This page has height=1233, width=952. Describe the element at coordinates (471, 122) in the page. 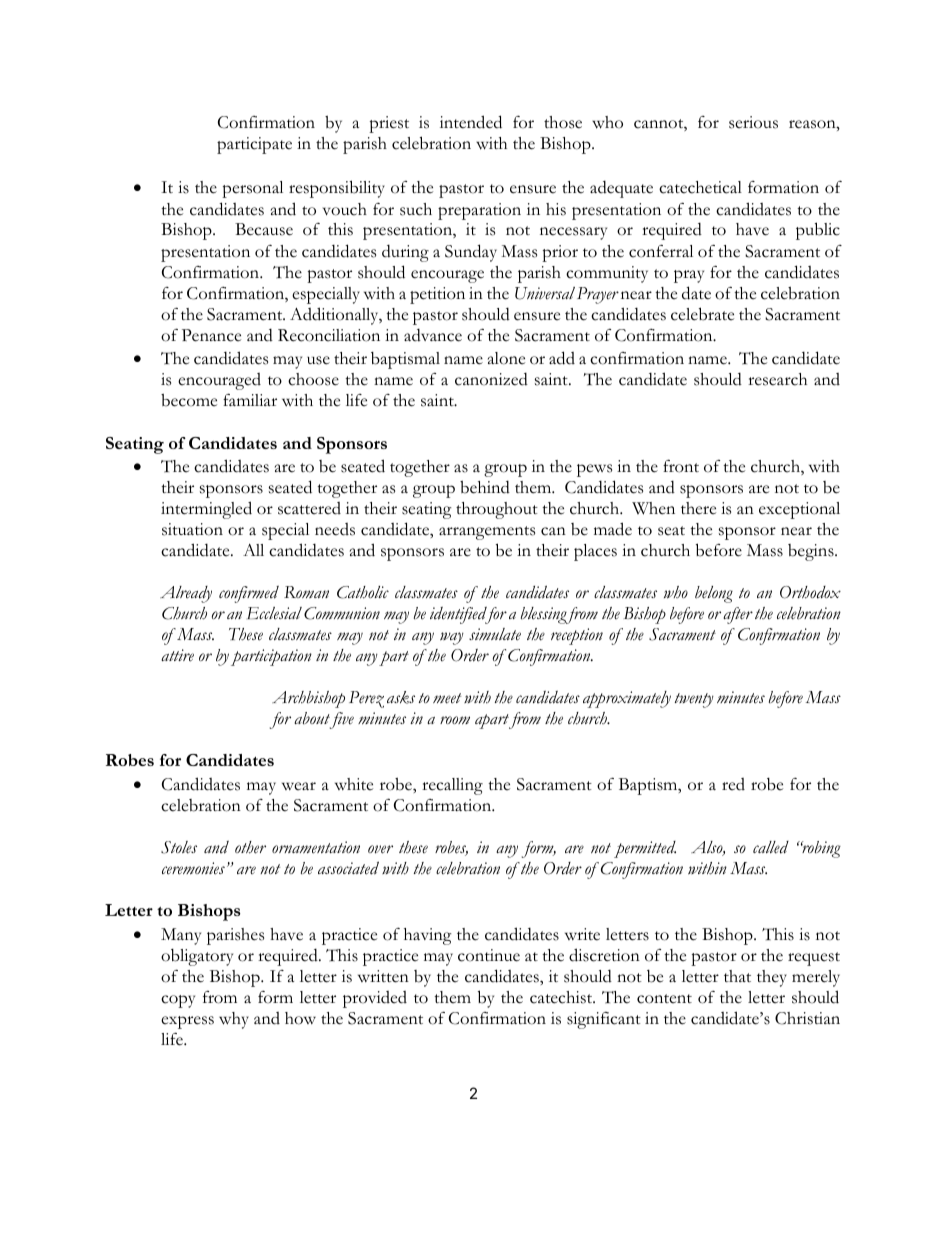

I see `intended` at that location.
